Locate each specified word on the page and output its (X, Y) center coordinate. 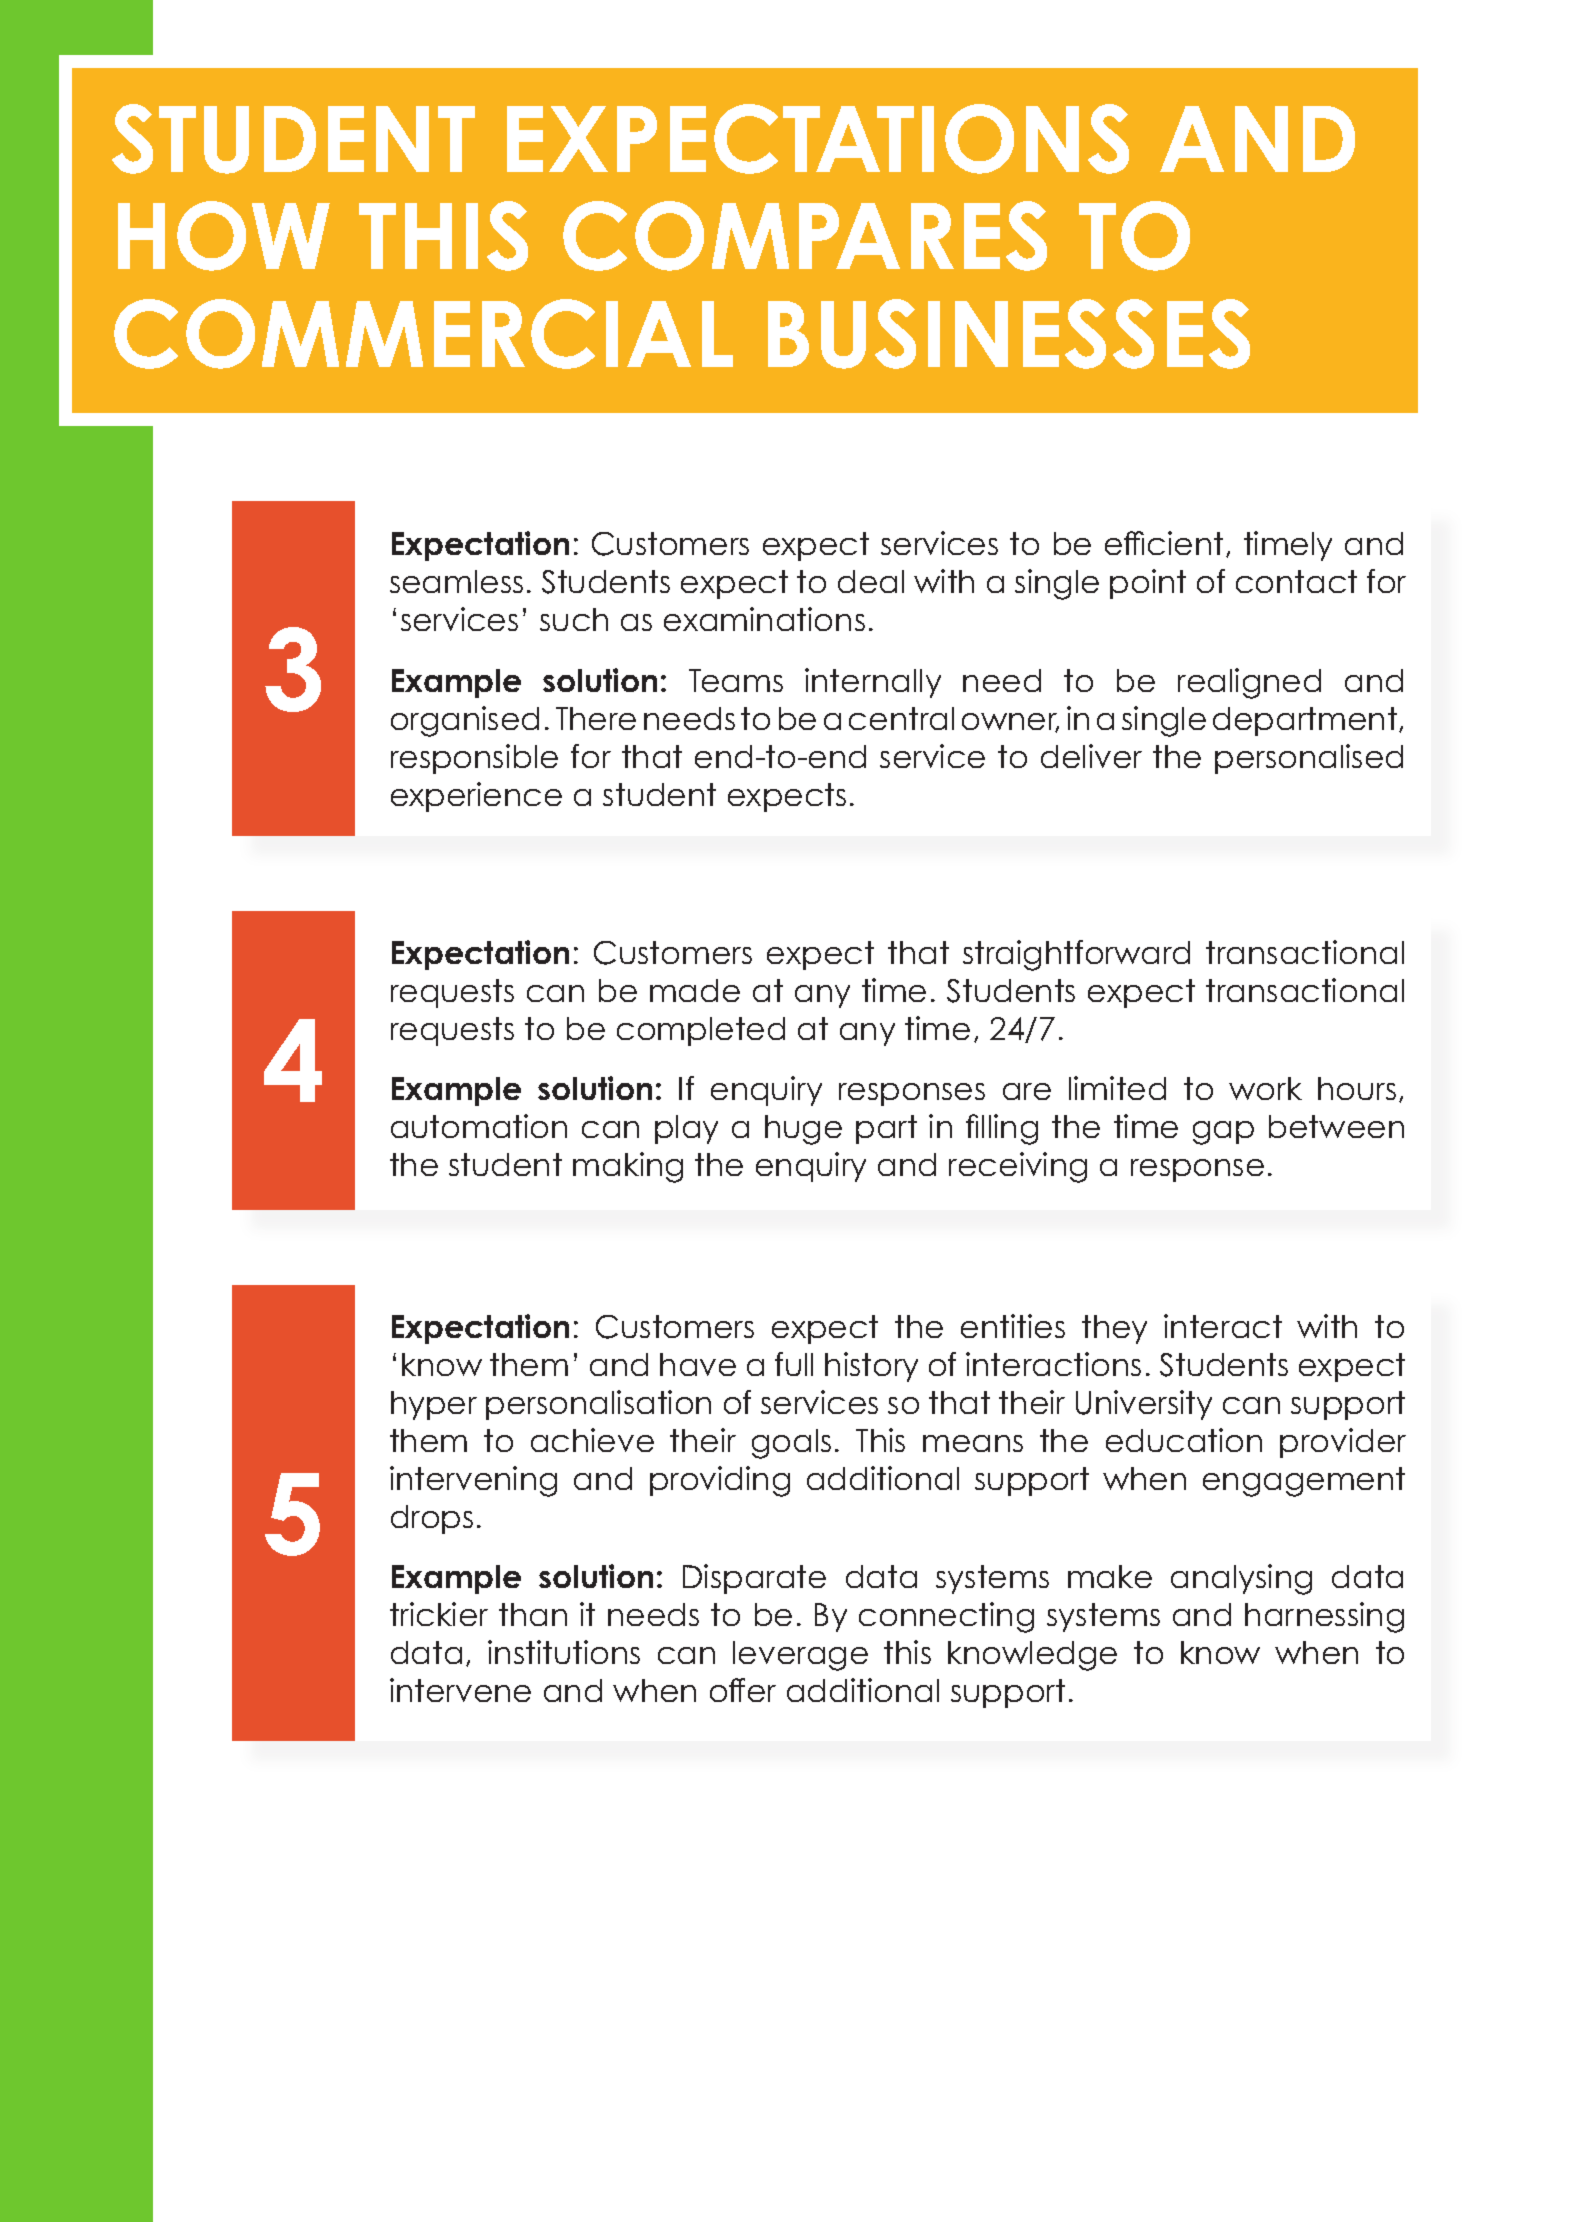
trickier (439, 1614)
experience (476, 797)
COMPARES (805, 236)
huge (803, 1130)
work (1265, 1088)
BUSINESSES (1009, 334)
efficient (1164, 543)
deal (871, 581)
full (794, 1364)
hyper (434, 1405)
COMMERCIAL (423, 334)
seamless (456, 581)
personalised (1309, 759)
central (901, 718)
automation (479, 1126)
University (1144, 1405)
